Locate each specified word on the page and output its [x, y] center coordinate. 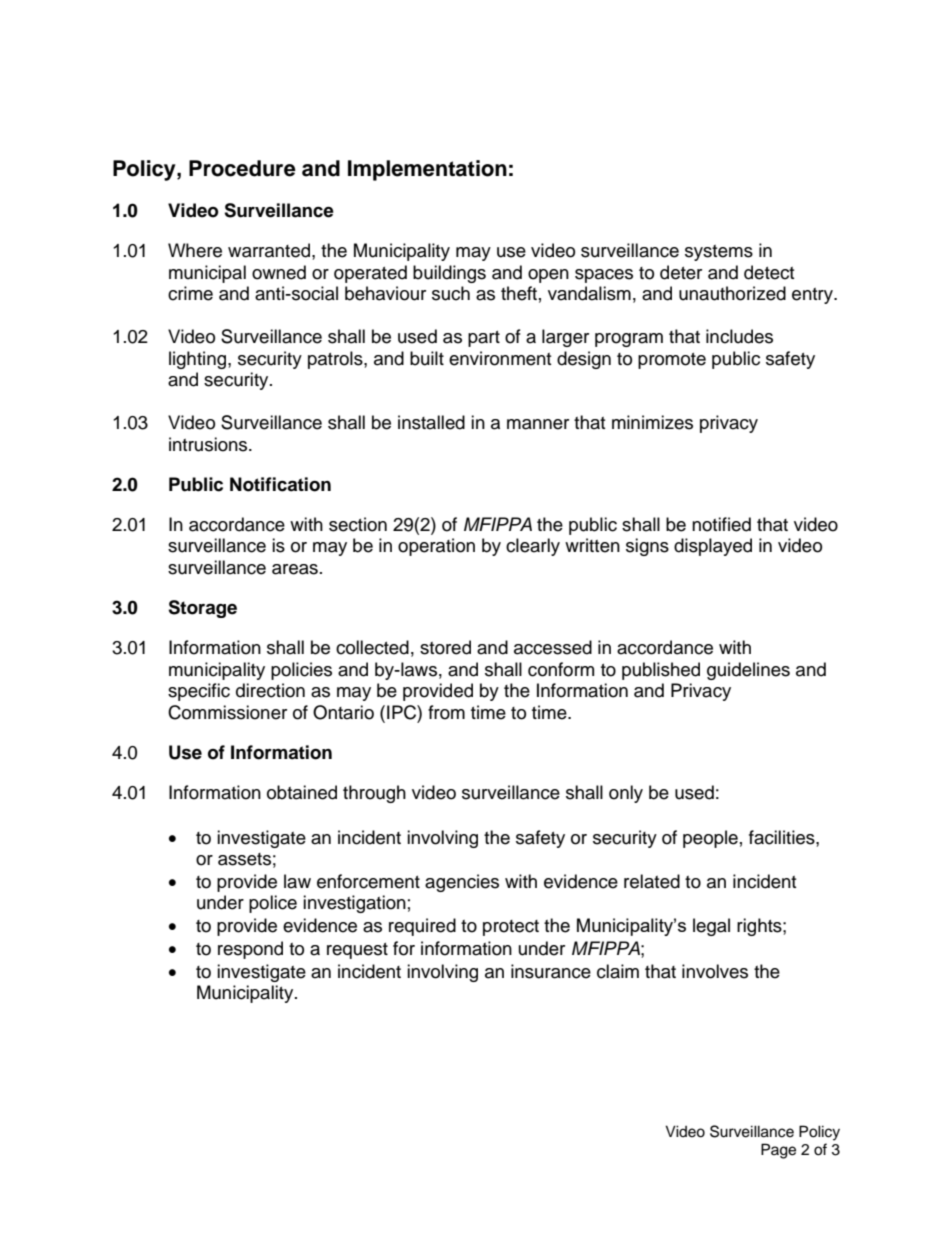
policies [301, 671]
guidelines [748, 671]
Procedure [242, 168]
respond [250, 950]
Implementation [427, 170]
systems [719, 253]
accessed [553, 647]
